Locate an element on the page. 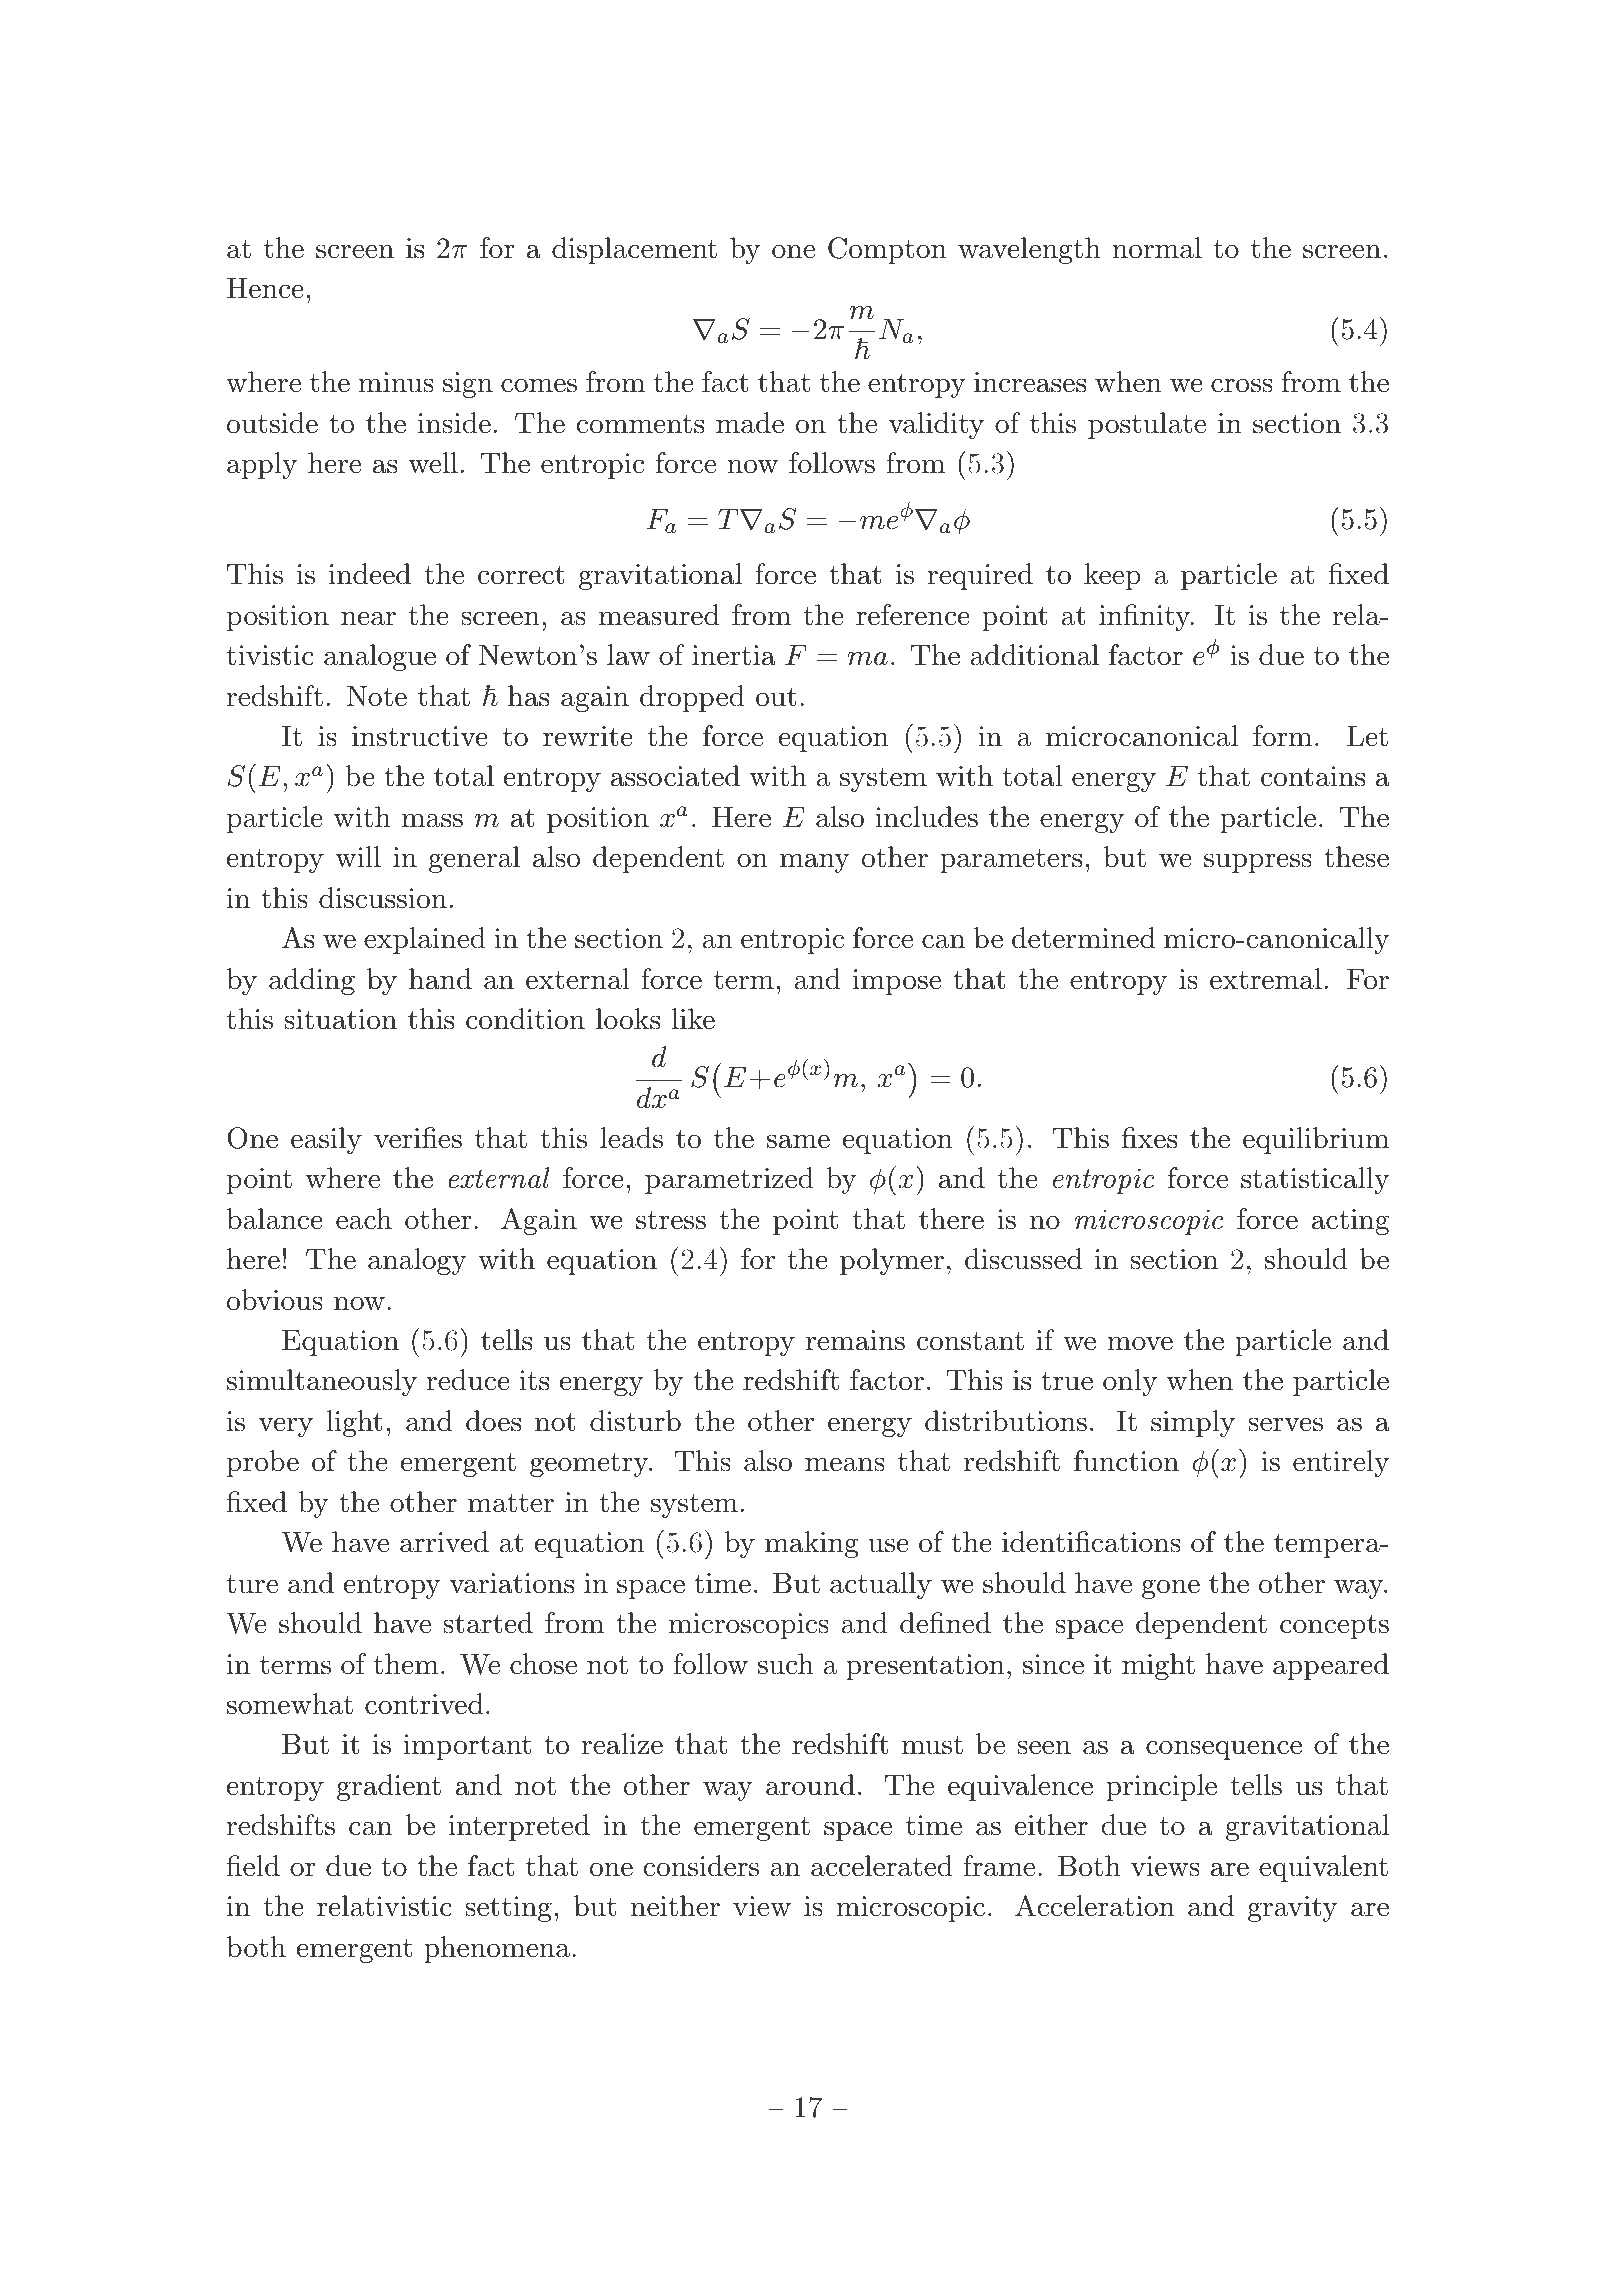 Image resolution: width=1616 pixels, height=2285 pixels. form is located at coordinates (1282, 736).
